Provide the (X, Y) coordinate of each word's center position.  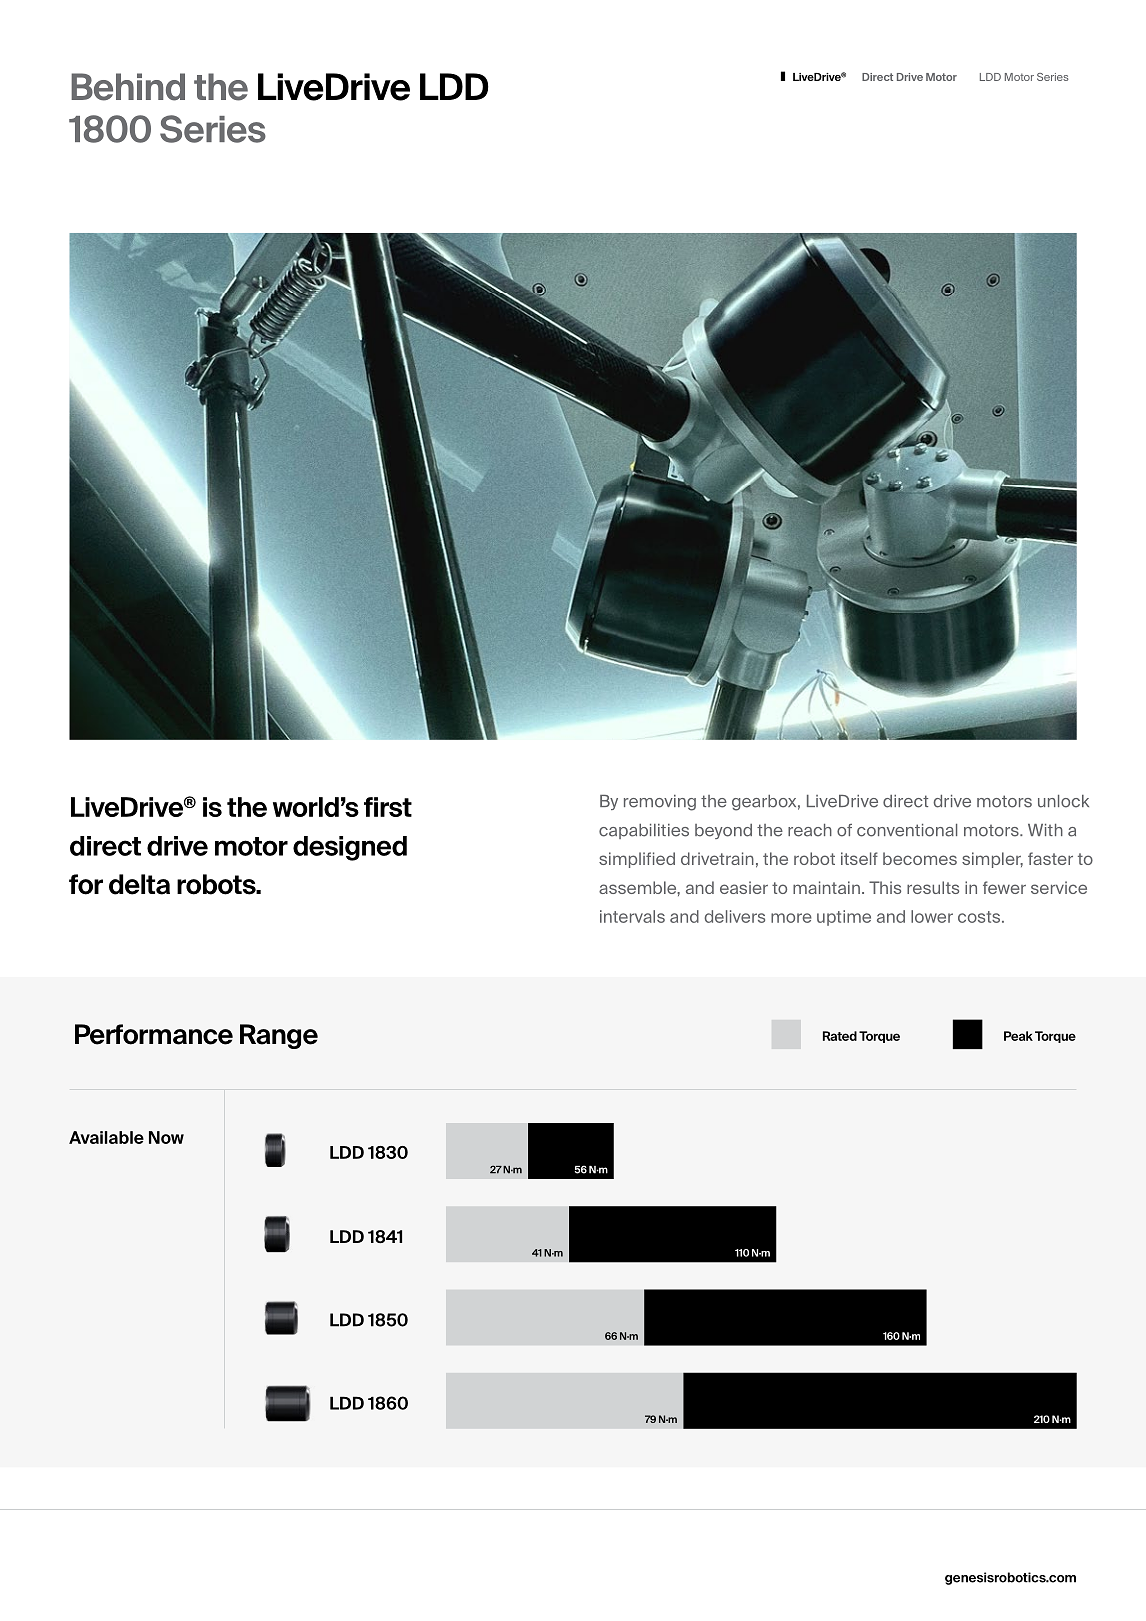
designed (350, 848)
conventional (907, 830)
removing (660, 803)
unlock (1063, 801)
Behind (128, 87)
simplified (637, 860)
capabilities (644, 831)
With (1045, 830)
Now (166, 1137)
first (388, 807)
